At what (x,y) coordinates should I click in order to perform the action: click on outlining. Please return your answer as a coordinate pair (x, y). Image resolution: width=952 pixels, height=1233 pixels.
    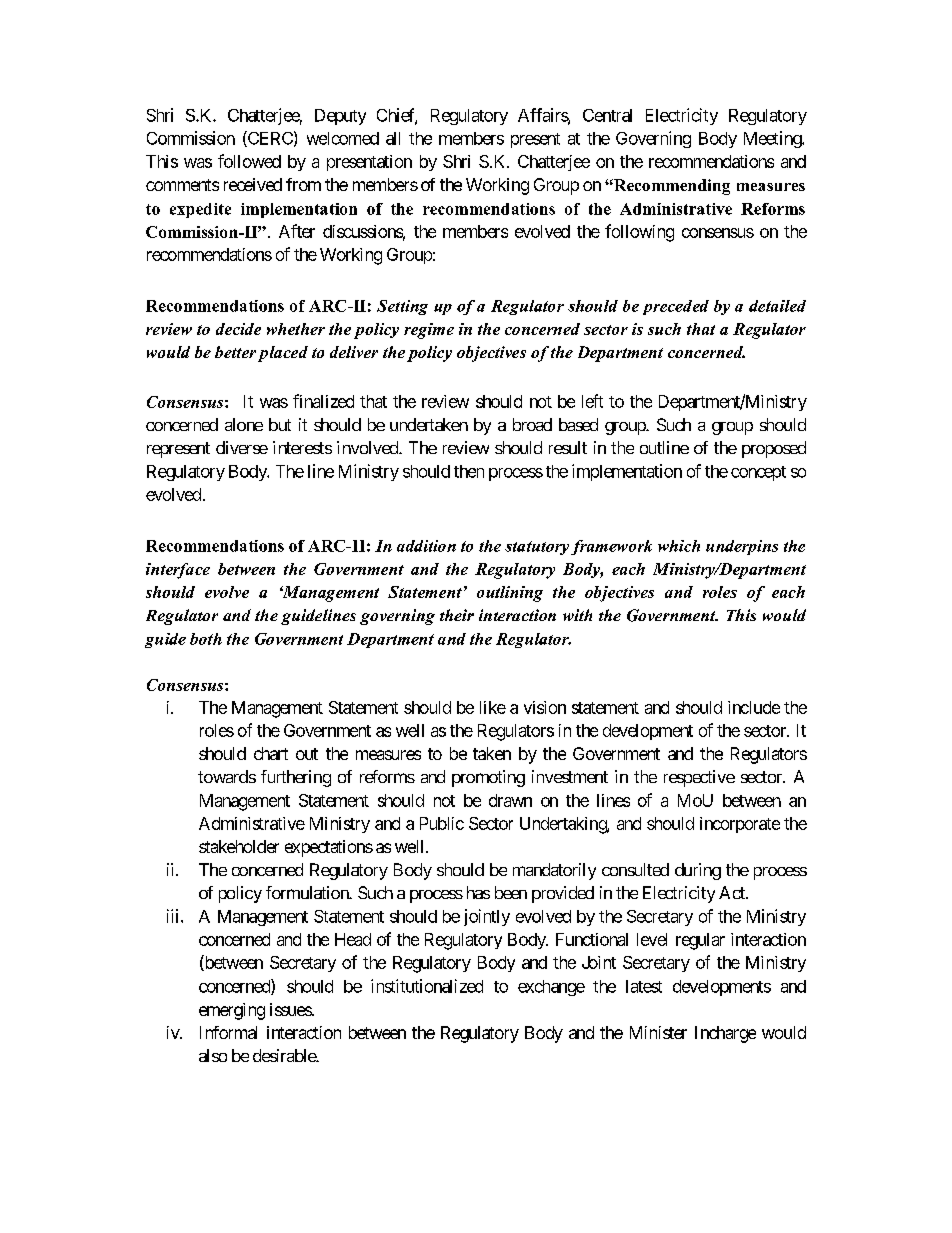
    Looking at the image, I should click on (510, 594).
